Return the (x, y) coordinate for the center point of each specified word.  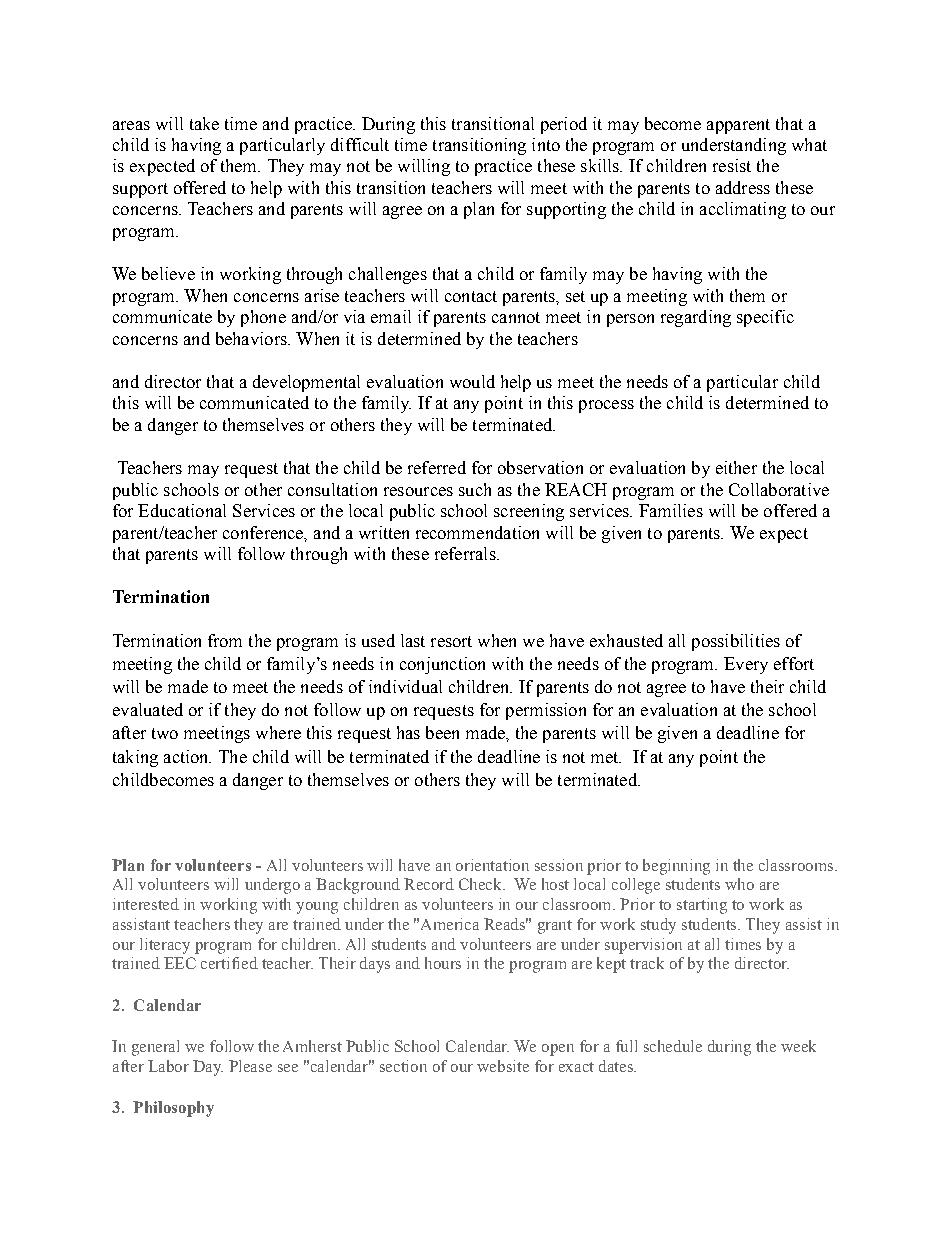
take (204, 123)
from (225, 640)
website (503, 1066)
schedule (673, 1046)
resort (451, 641)
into (546, 144)
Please (250, 1066)
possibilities (736, 642)
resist (732, 165)
